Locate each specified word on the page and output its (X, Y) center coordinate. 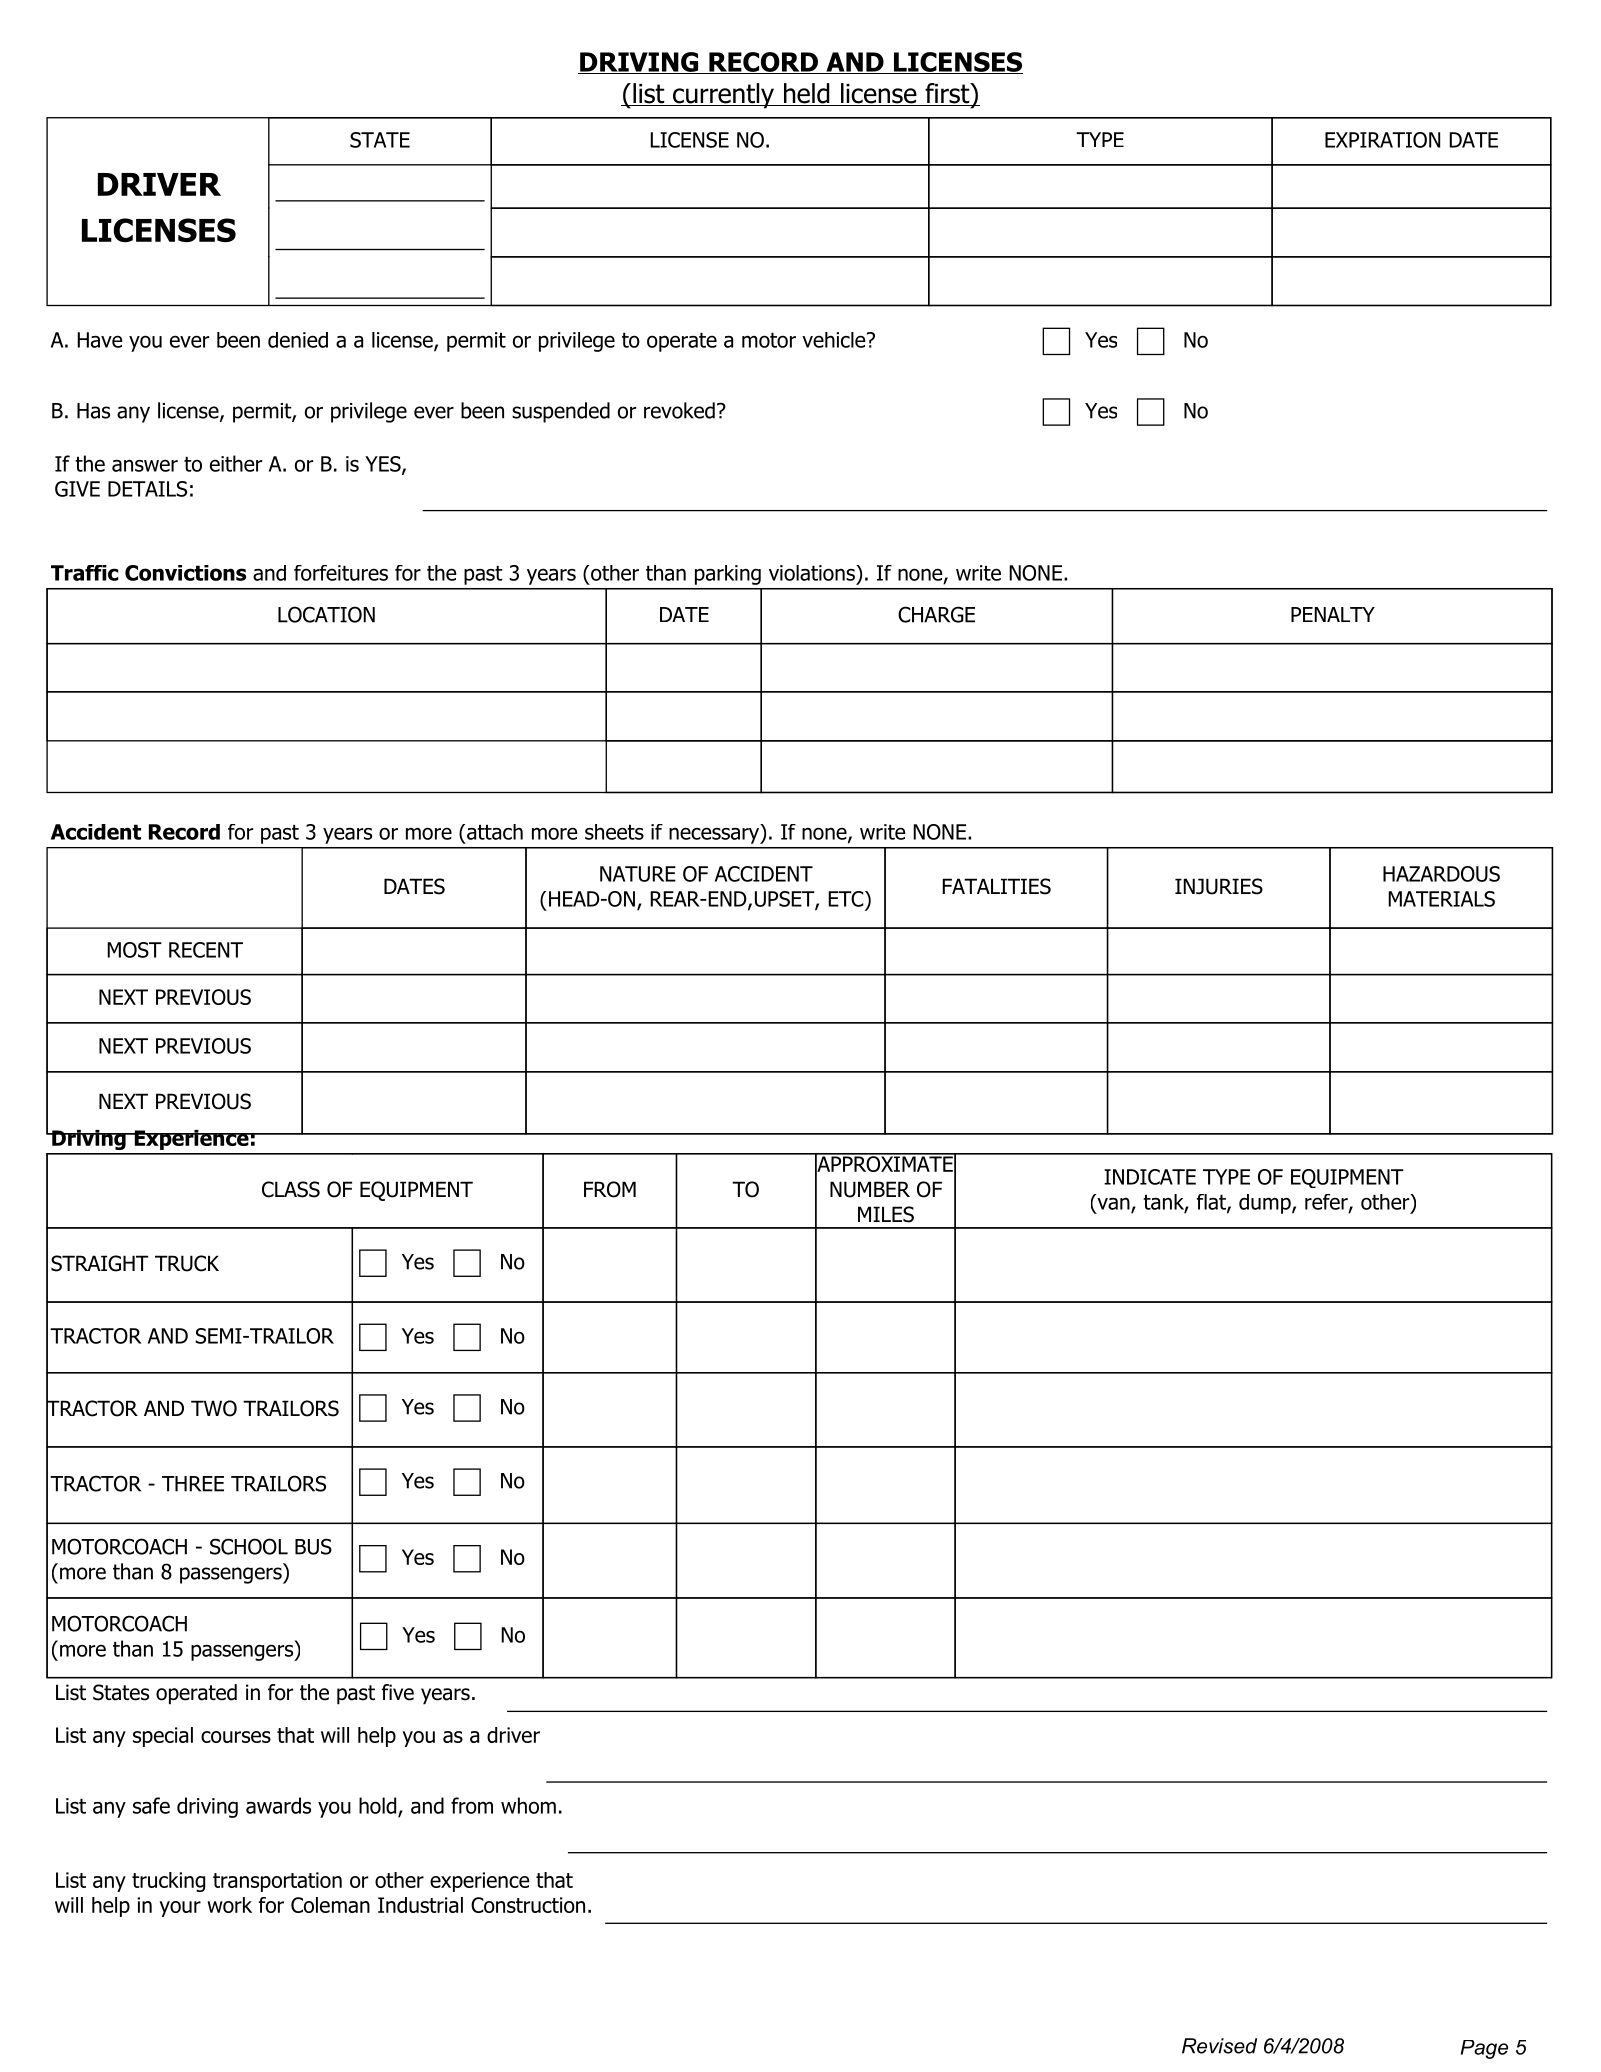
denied (298, 340)
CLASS (291, 1189)
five (397, 1692)
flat (1212, 1203)
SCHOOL (249, 1546)
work (229, 1905)
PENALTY (1333, 614)
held (806, 94)
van (1114, 1204)
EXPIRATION (1382, 140)
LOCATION (326, 614)
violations (813, 573)
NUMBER (870, 1189)
